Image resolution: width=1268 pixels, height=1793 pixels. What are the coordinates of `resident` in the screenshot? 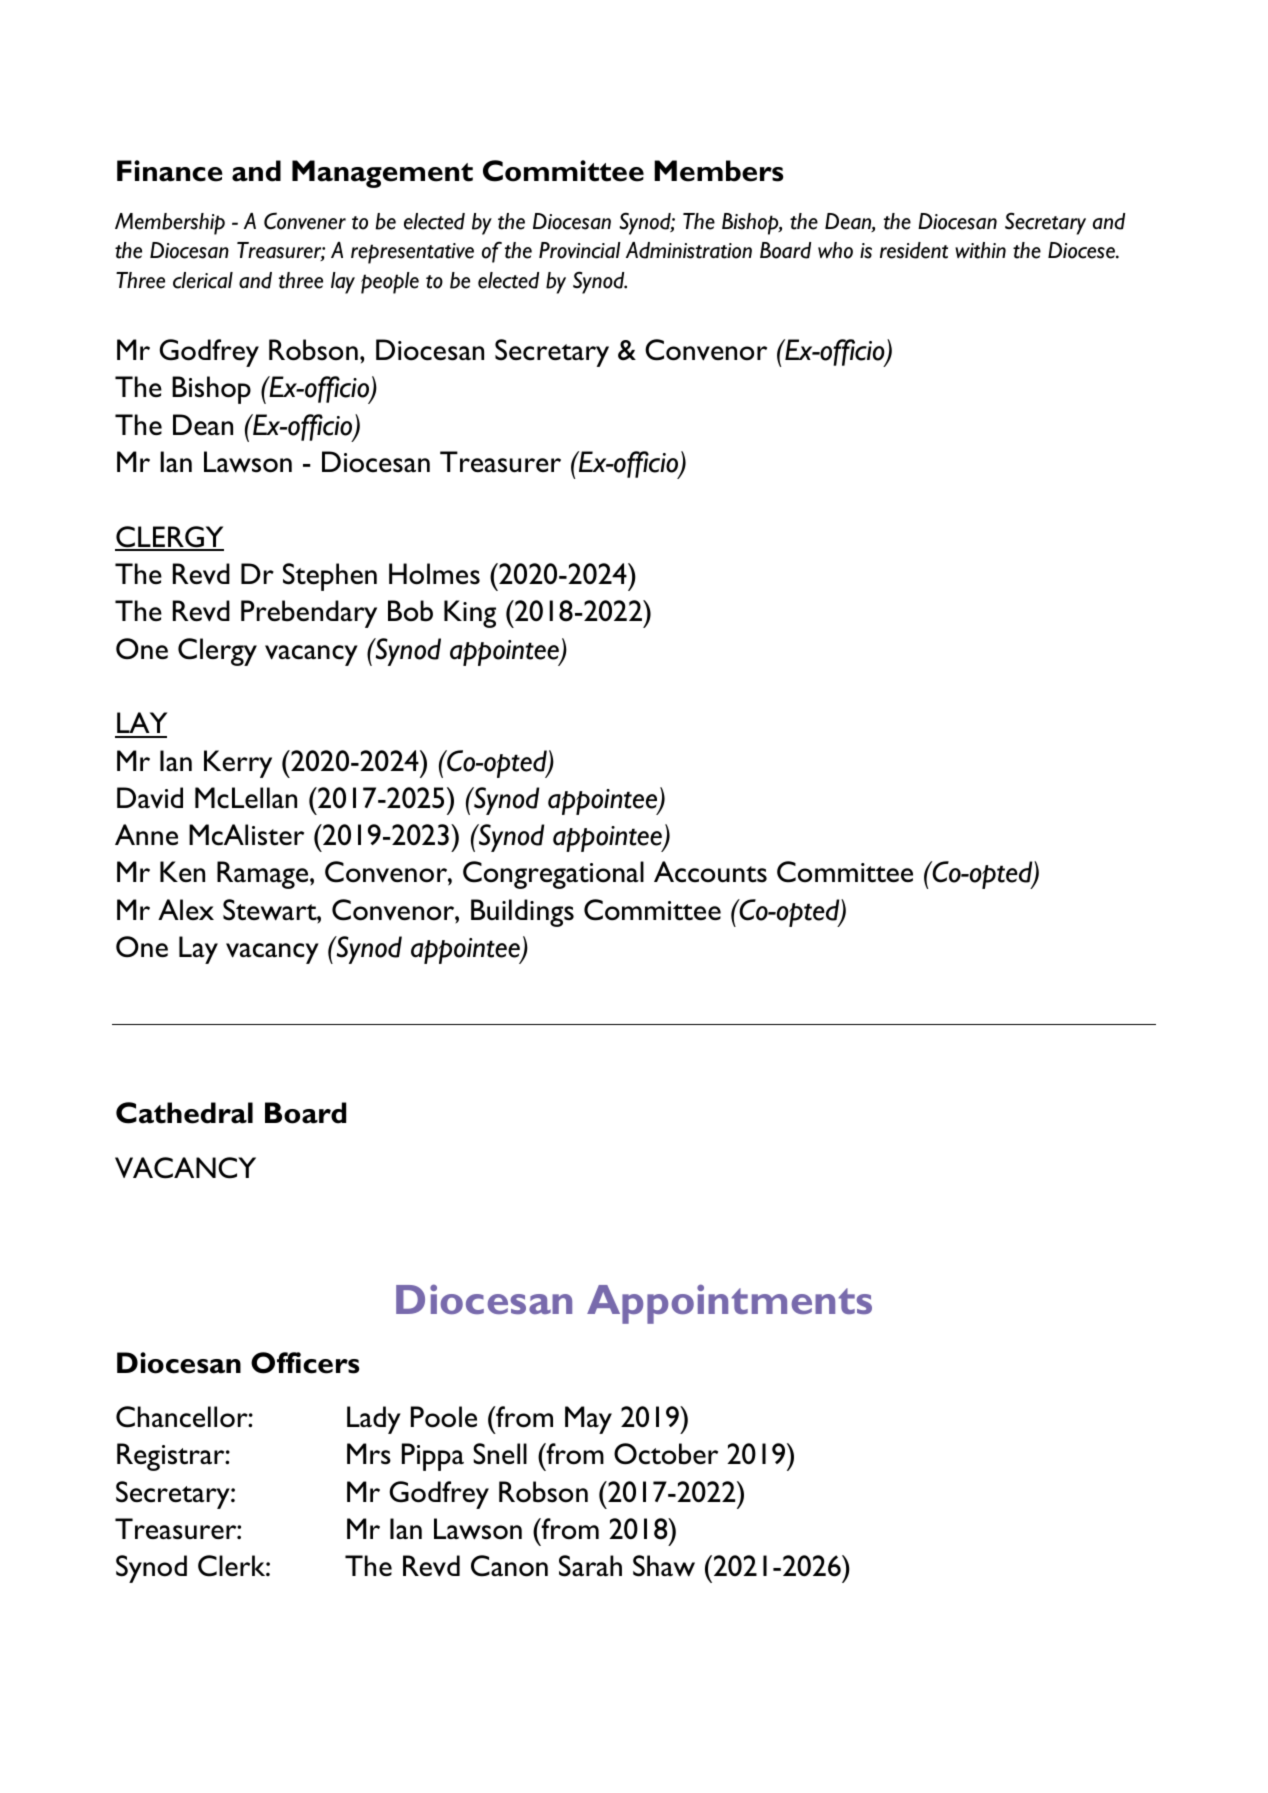 It's located at (914, 250).
